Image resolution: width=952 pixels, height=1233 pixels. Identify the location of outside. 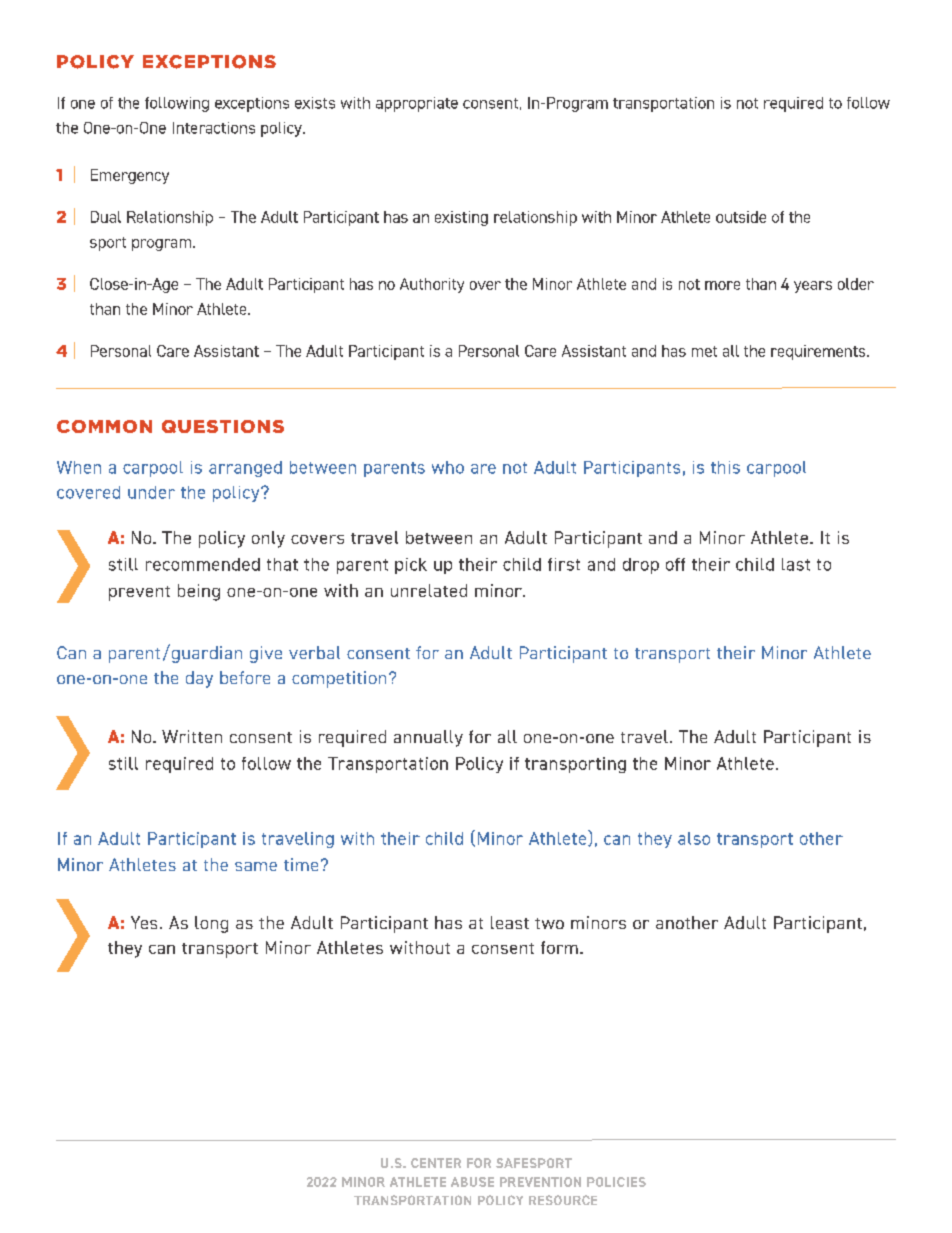
(741, 217).
